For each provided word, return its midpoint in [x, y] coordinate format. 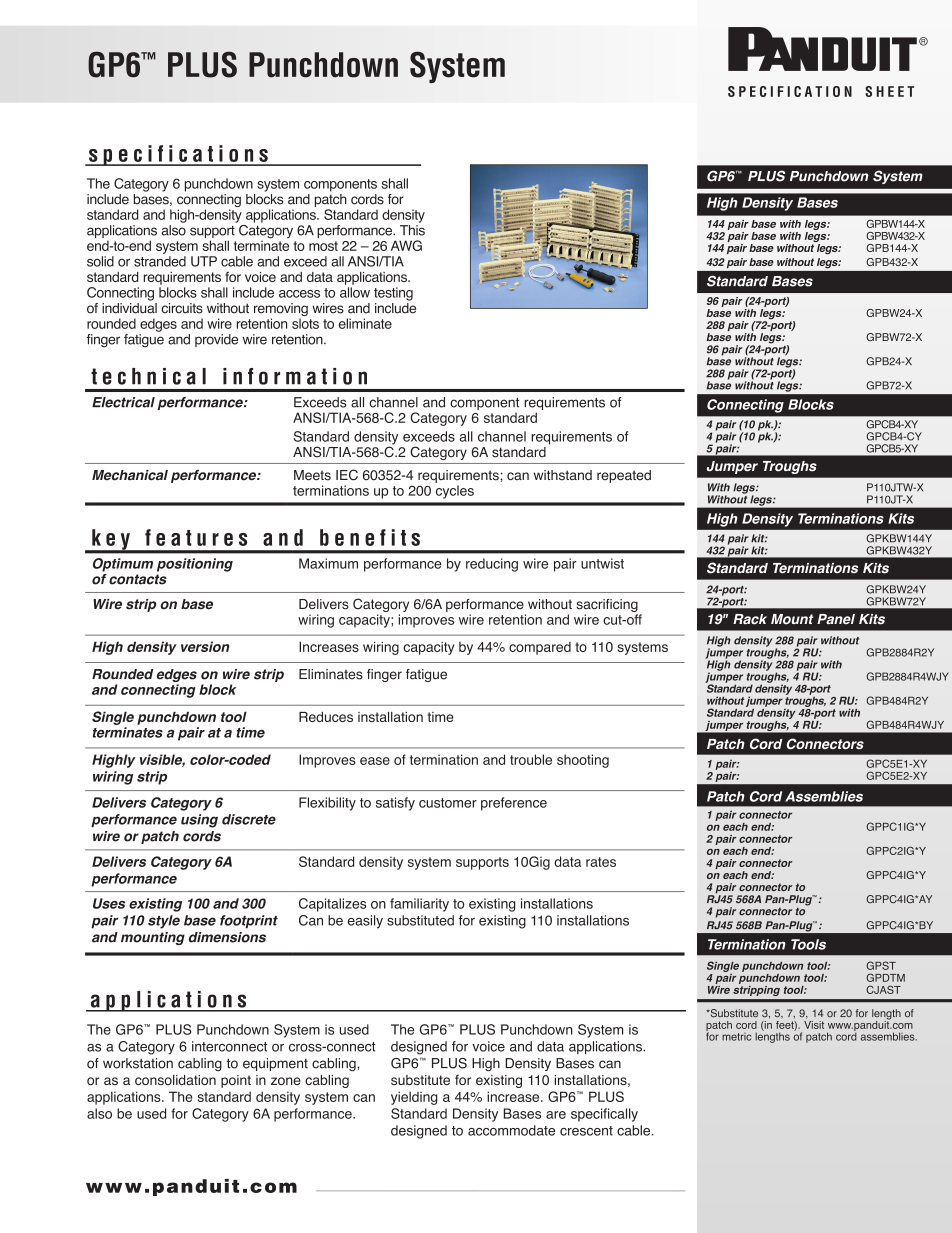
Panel [836, 619]
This [412, 230]
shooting [583, 761]
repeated [624, 476]
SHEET [889, 91]
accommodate [511, 1130]
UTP [204, 261]
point [236, 1081]
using [199, 821]
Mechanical [130, 475]
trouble [531, 759]
